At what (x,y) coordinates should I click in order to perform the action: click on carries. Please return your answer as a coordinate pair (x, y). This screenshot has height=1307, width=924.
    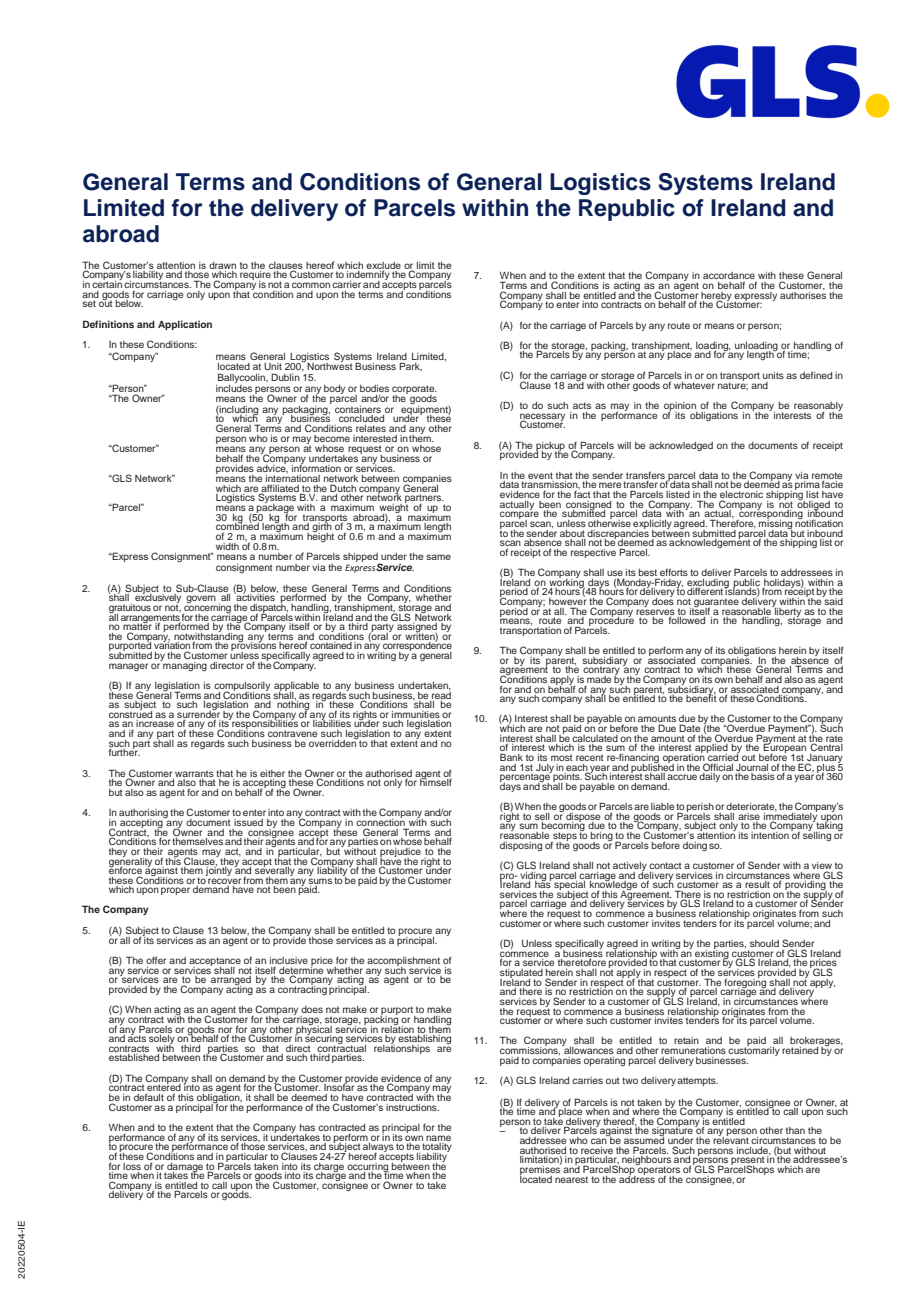
    Looking at the image, I should click on (587, 1080).
